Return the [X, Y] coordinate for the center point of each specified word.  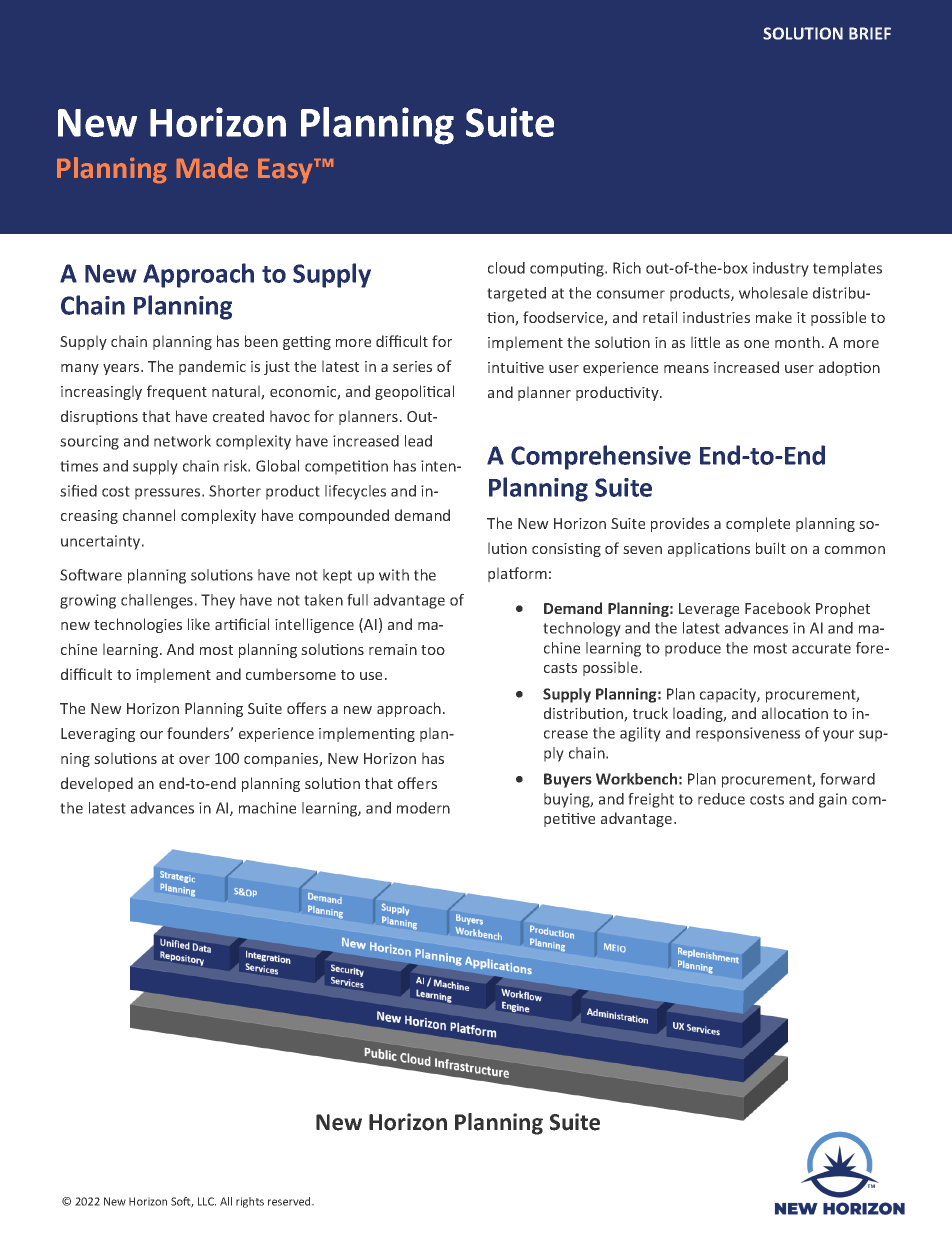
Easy [286, 171]
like [199, 624]
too [433, 650]
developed [97, 784]
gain [833, 800]
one [756, 344]
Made [212, 167]
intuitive [516, 367]
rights [250, 1202]
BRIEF [870, 33]
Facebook [778, 608]
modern [423, 808]
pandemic [212, 367]
